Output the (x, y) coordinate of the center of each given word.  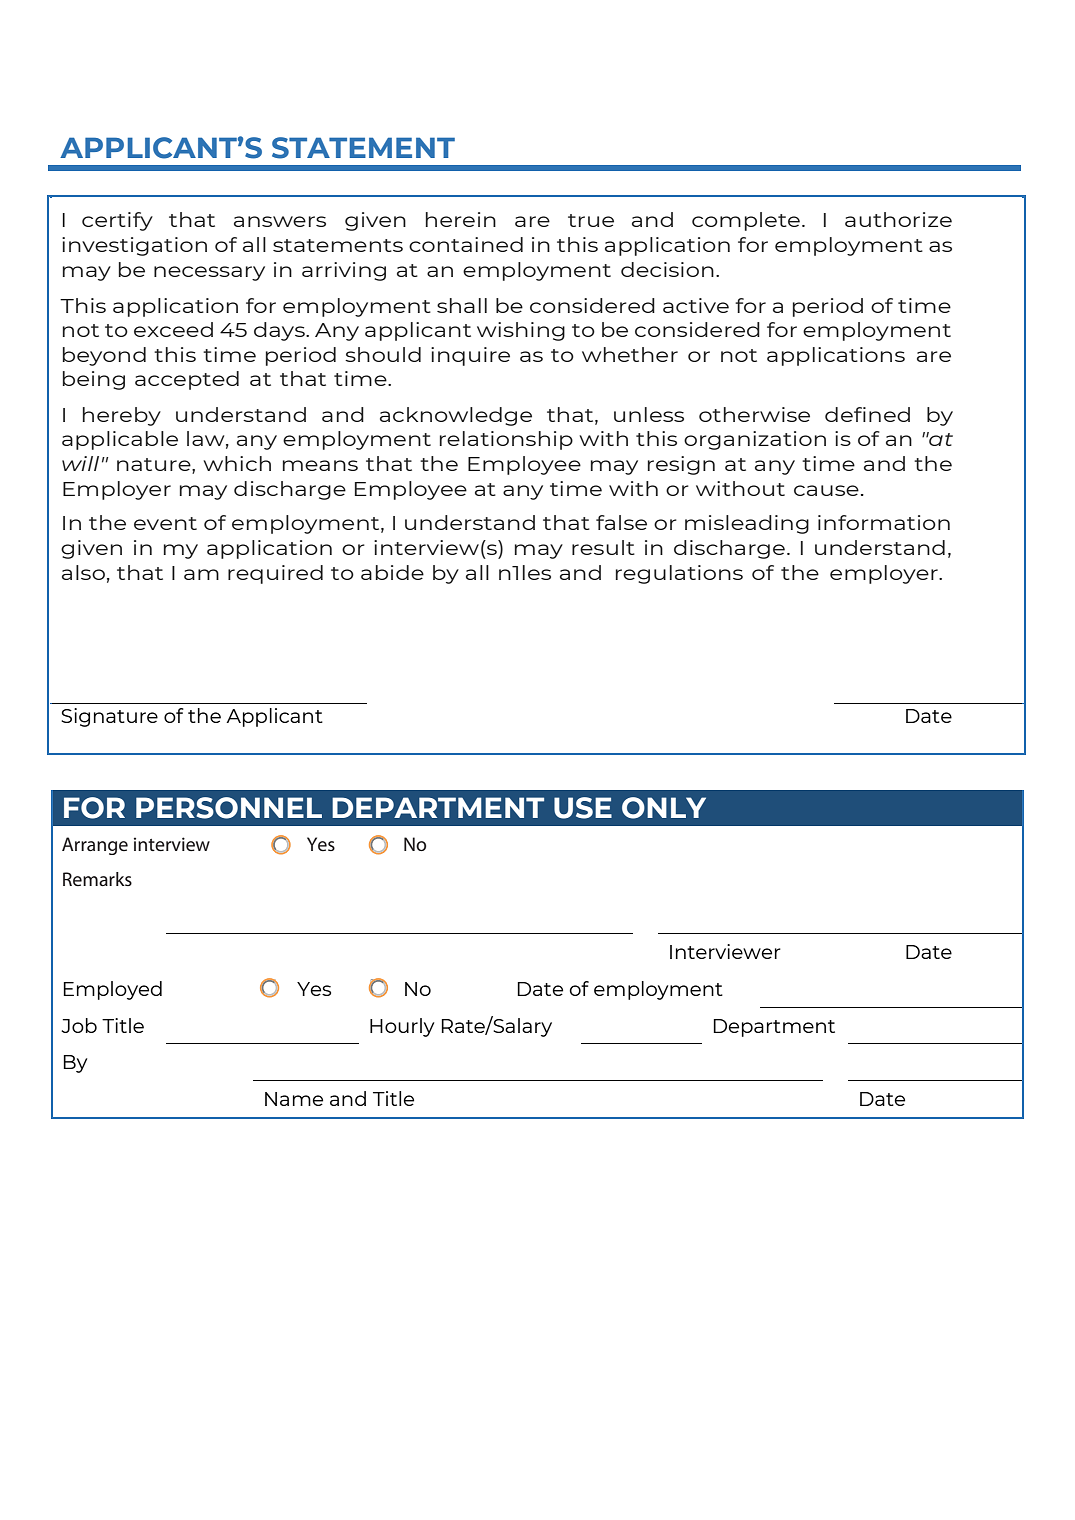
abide (392, 572)
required (275, 574)
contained (466, 244)
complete (746, 221)
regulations (679, 574)
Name (294, 1099)
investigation (134, 246)
